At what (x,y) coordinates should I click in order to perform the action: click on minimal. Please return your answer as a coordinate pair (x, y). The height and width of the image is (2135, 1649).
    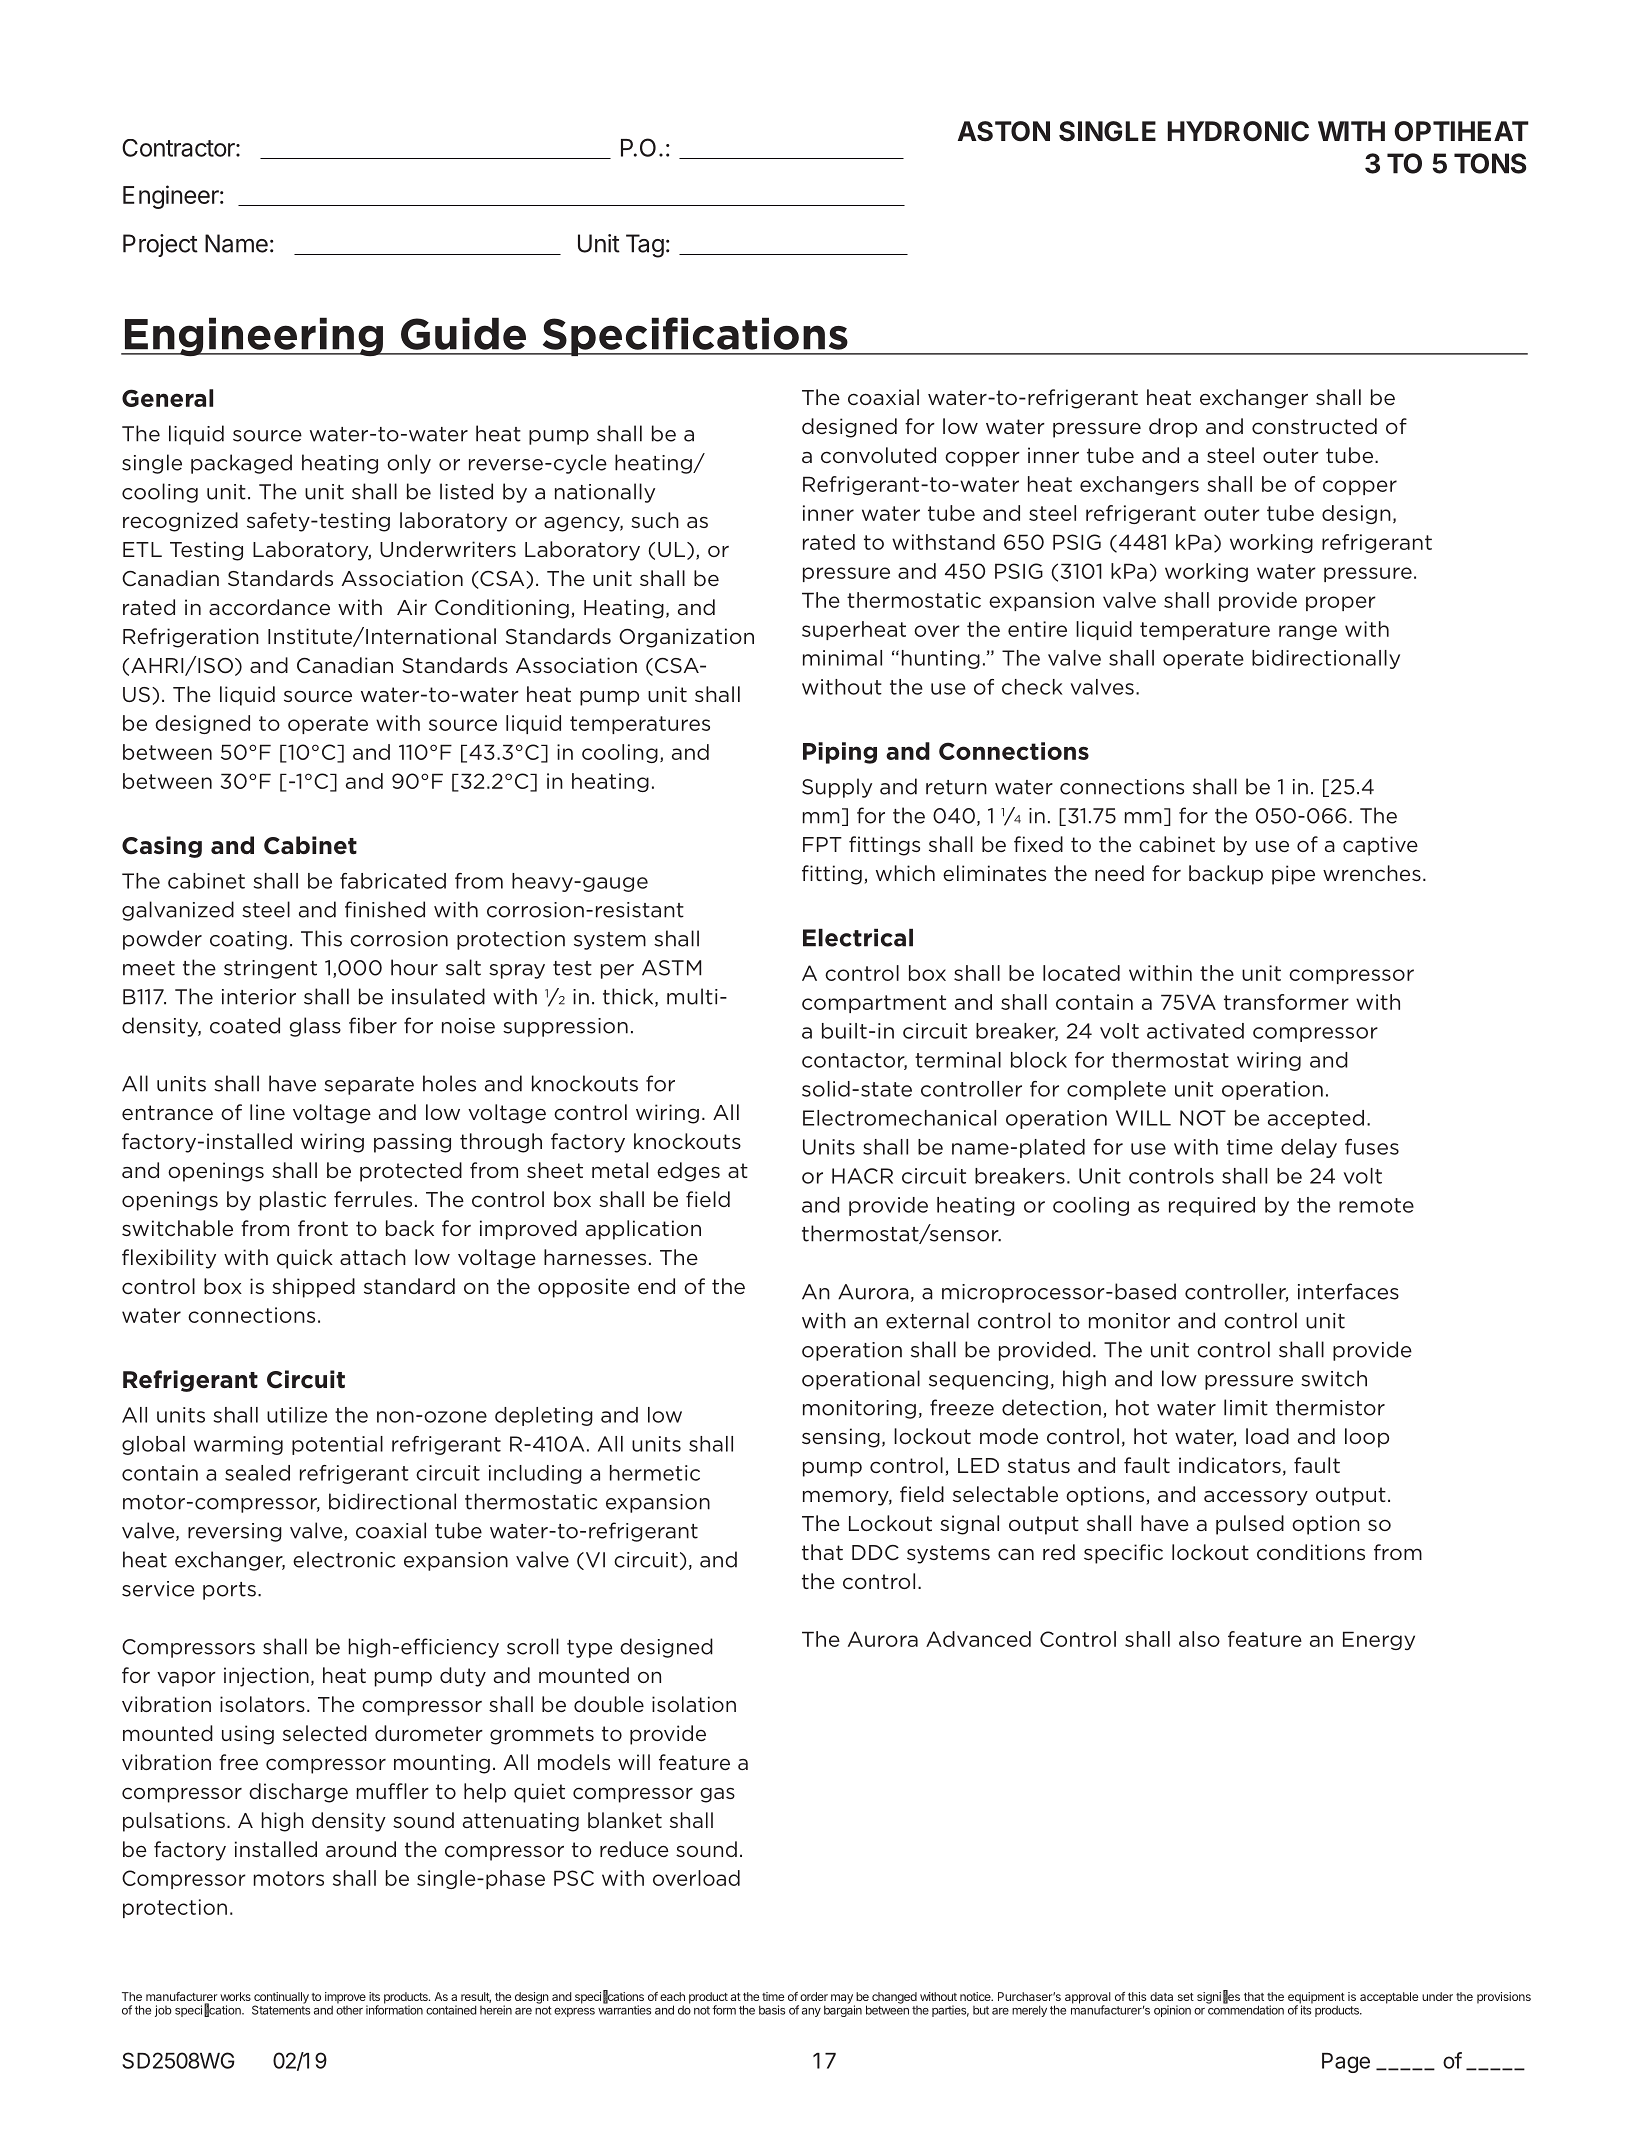
    Looking at the image, I should click on (842, 658).
